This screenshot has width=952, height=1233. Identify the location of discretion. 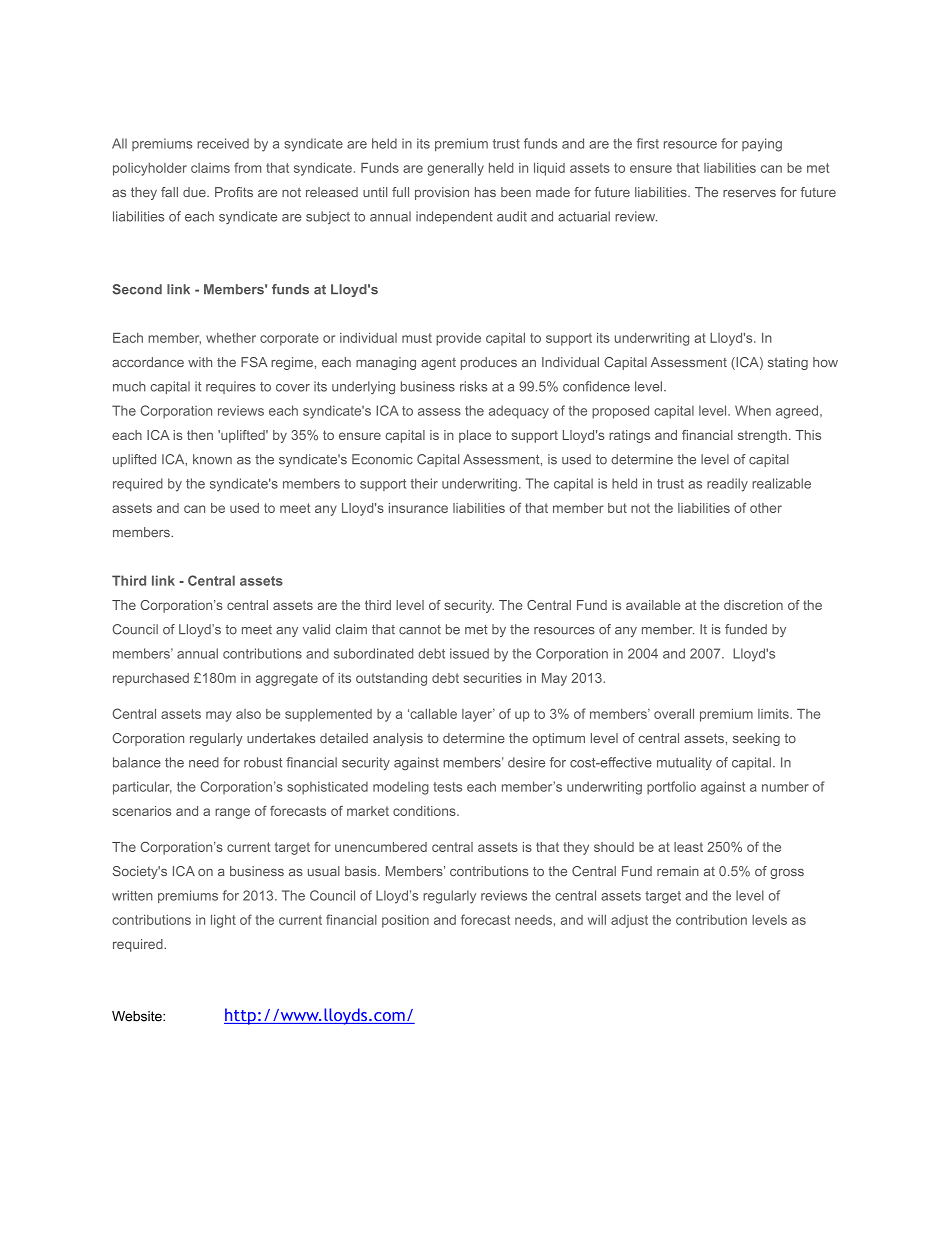
(753, 605).
